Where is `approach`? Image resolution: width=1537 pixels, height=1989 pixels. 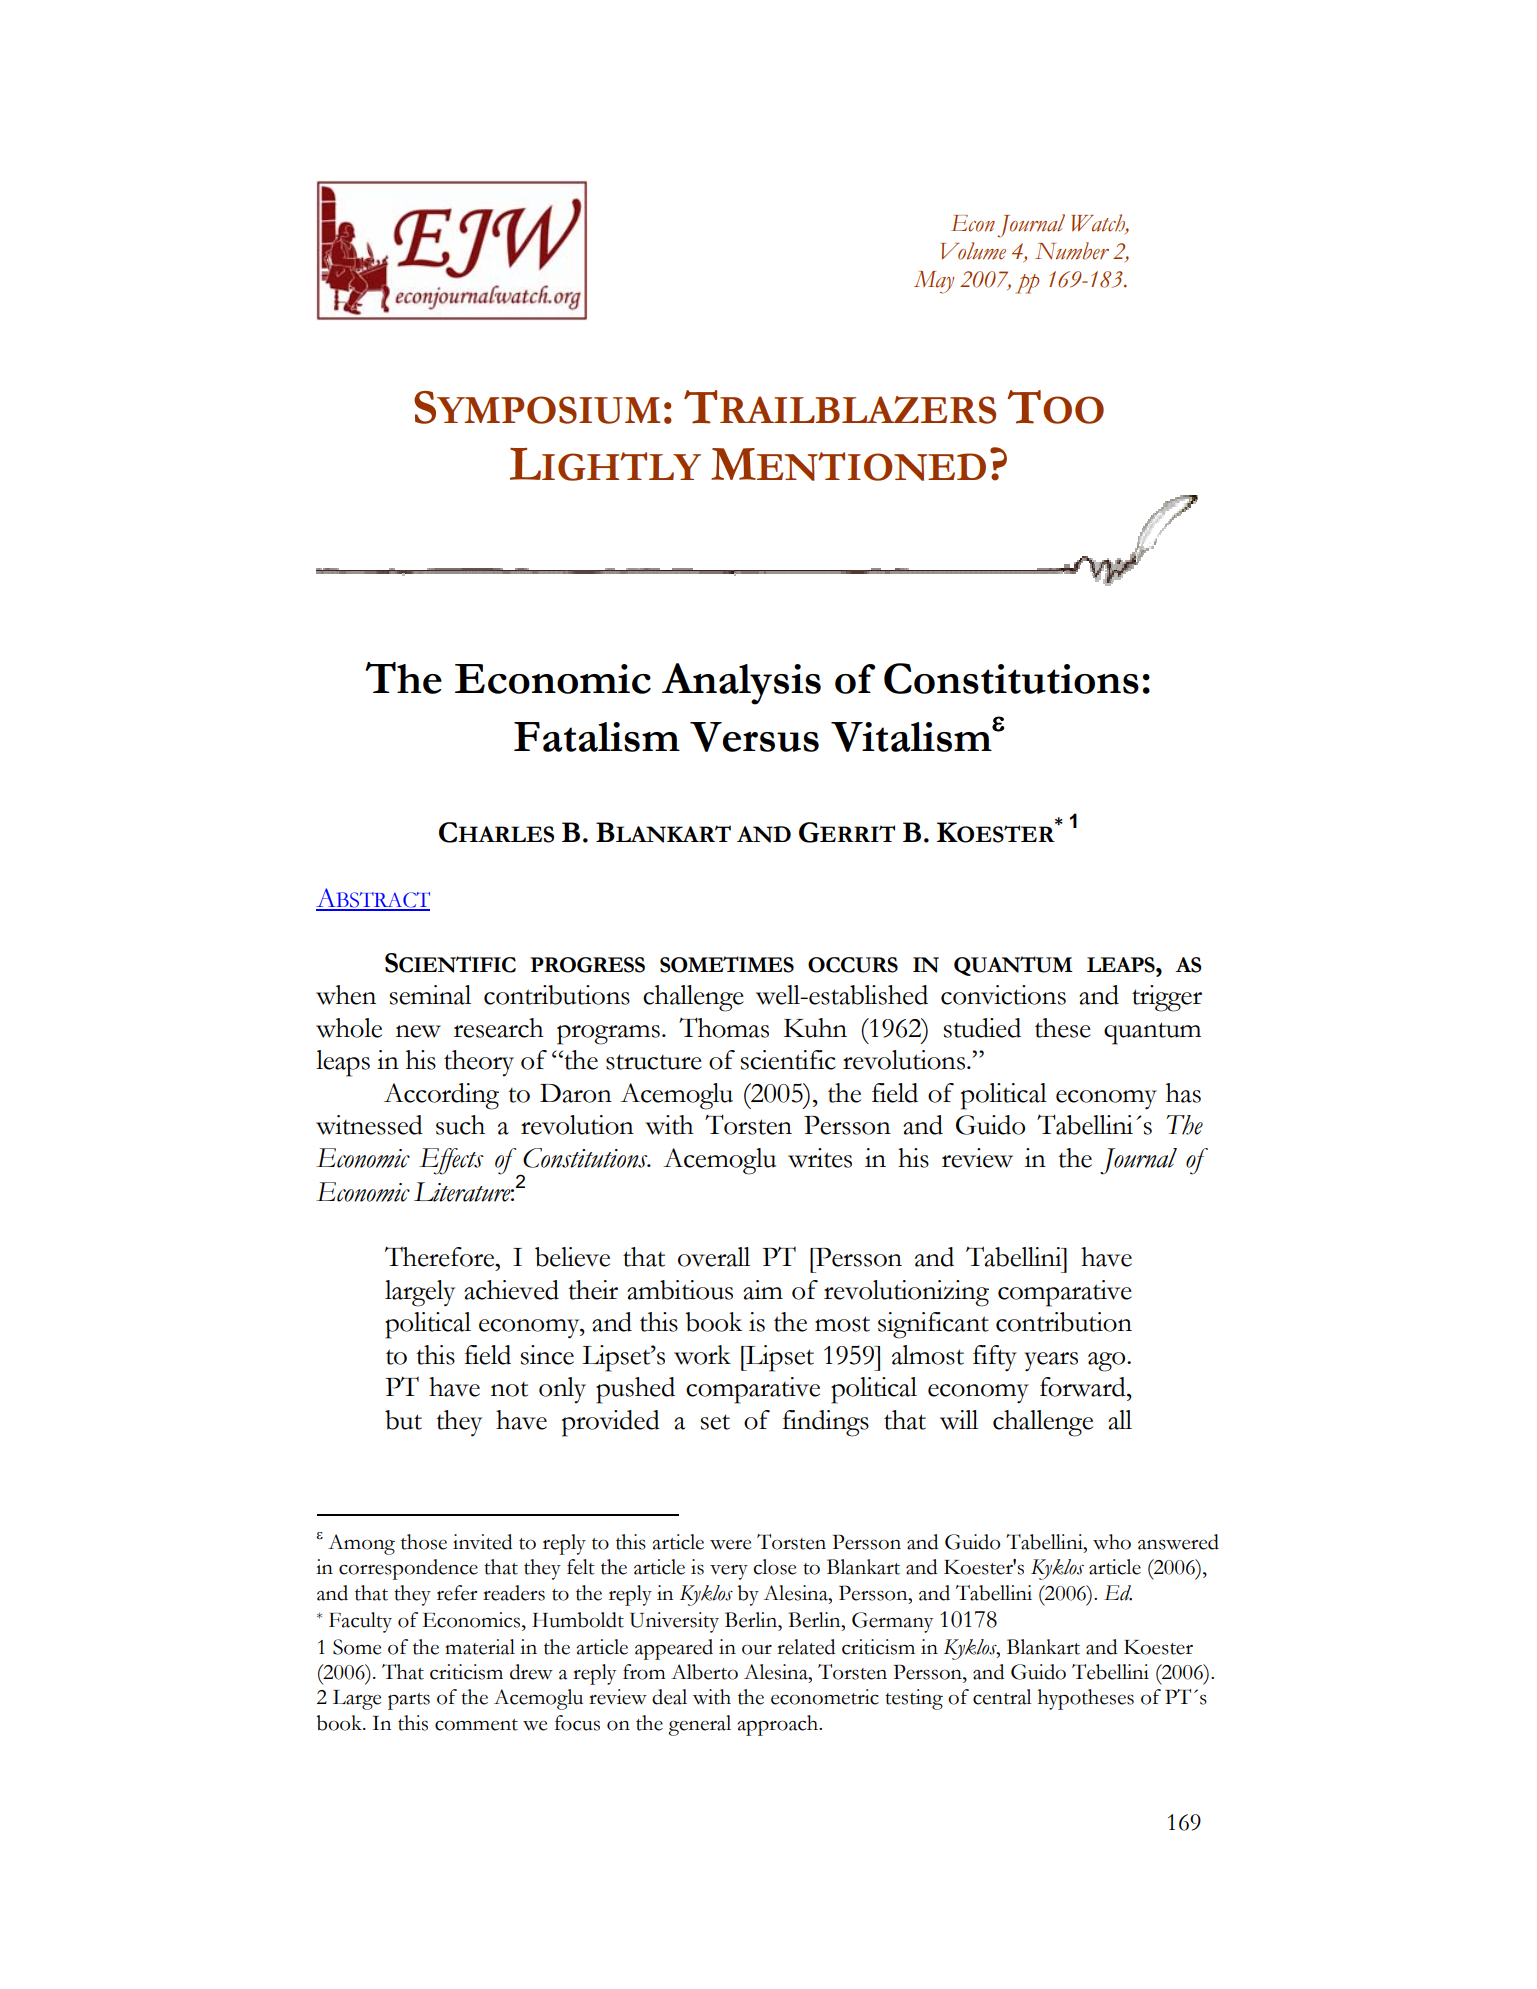
approach is located at coordinates (779, 1725).
